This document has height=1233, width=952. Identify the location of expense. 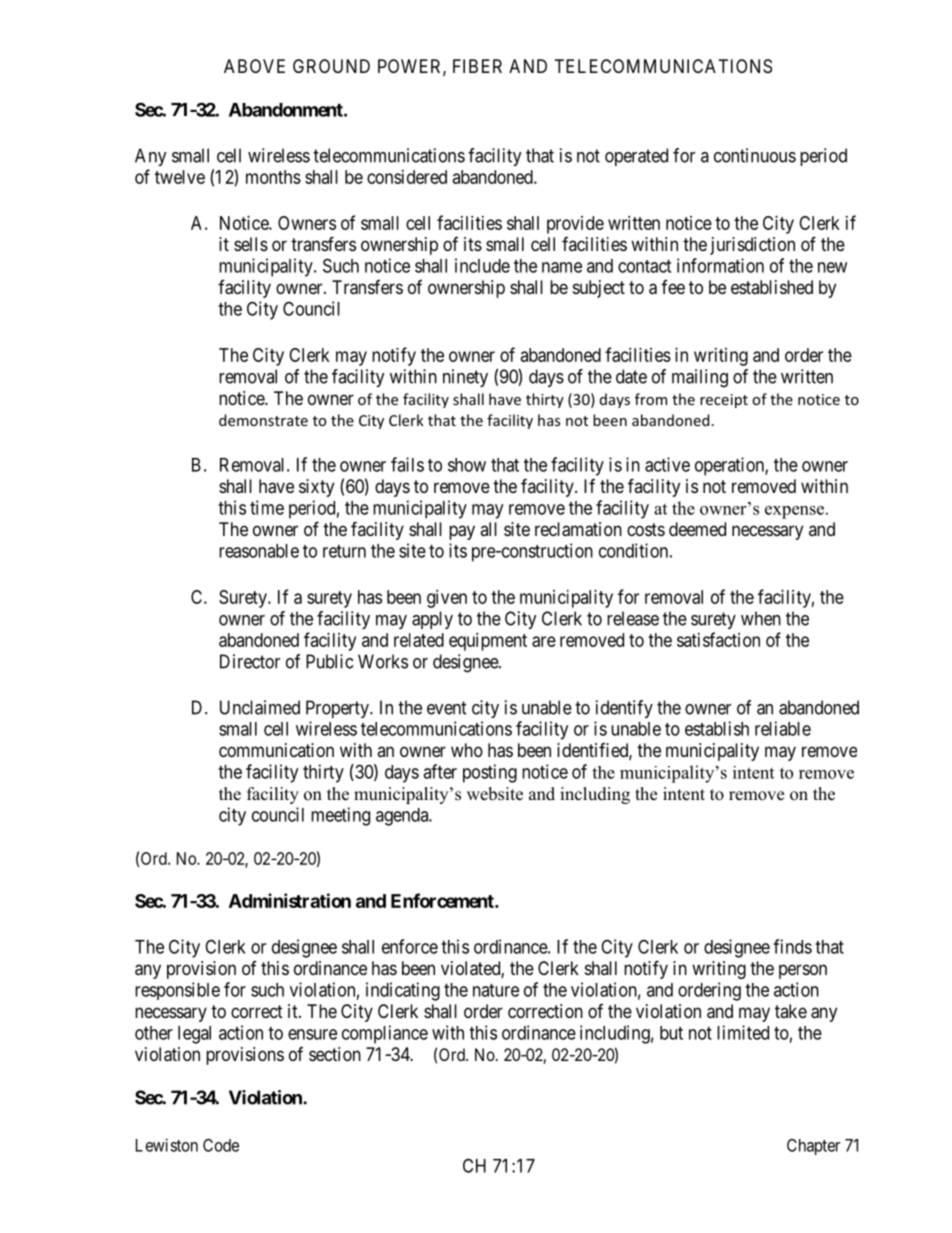
(794, 512).
